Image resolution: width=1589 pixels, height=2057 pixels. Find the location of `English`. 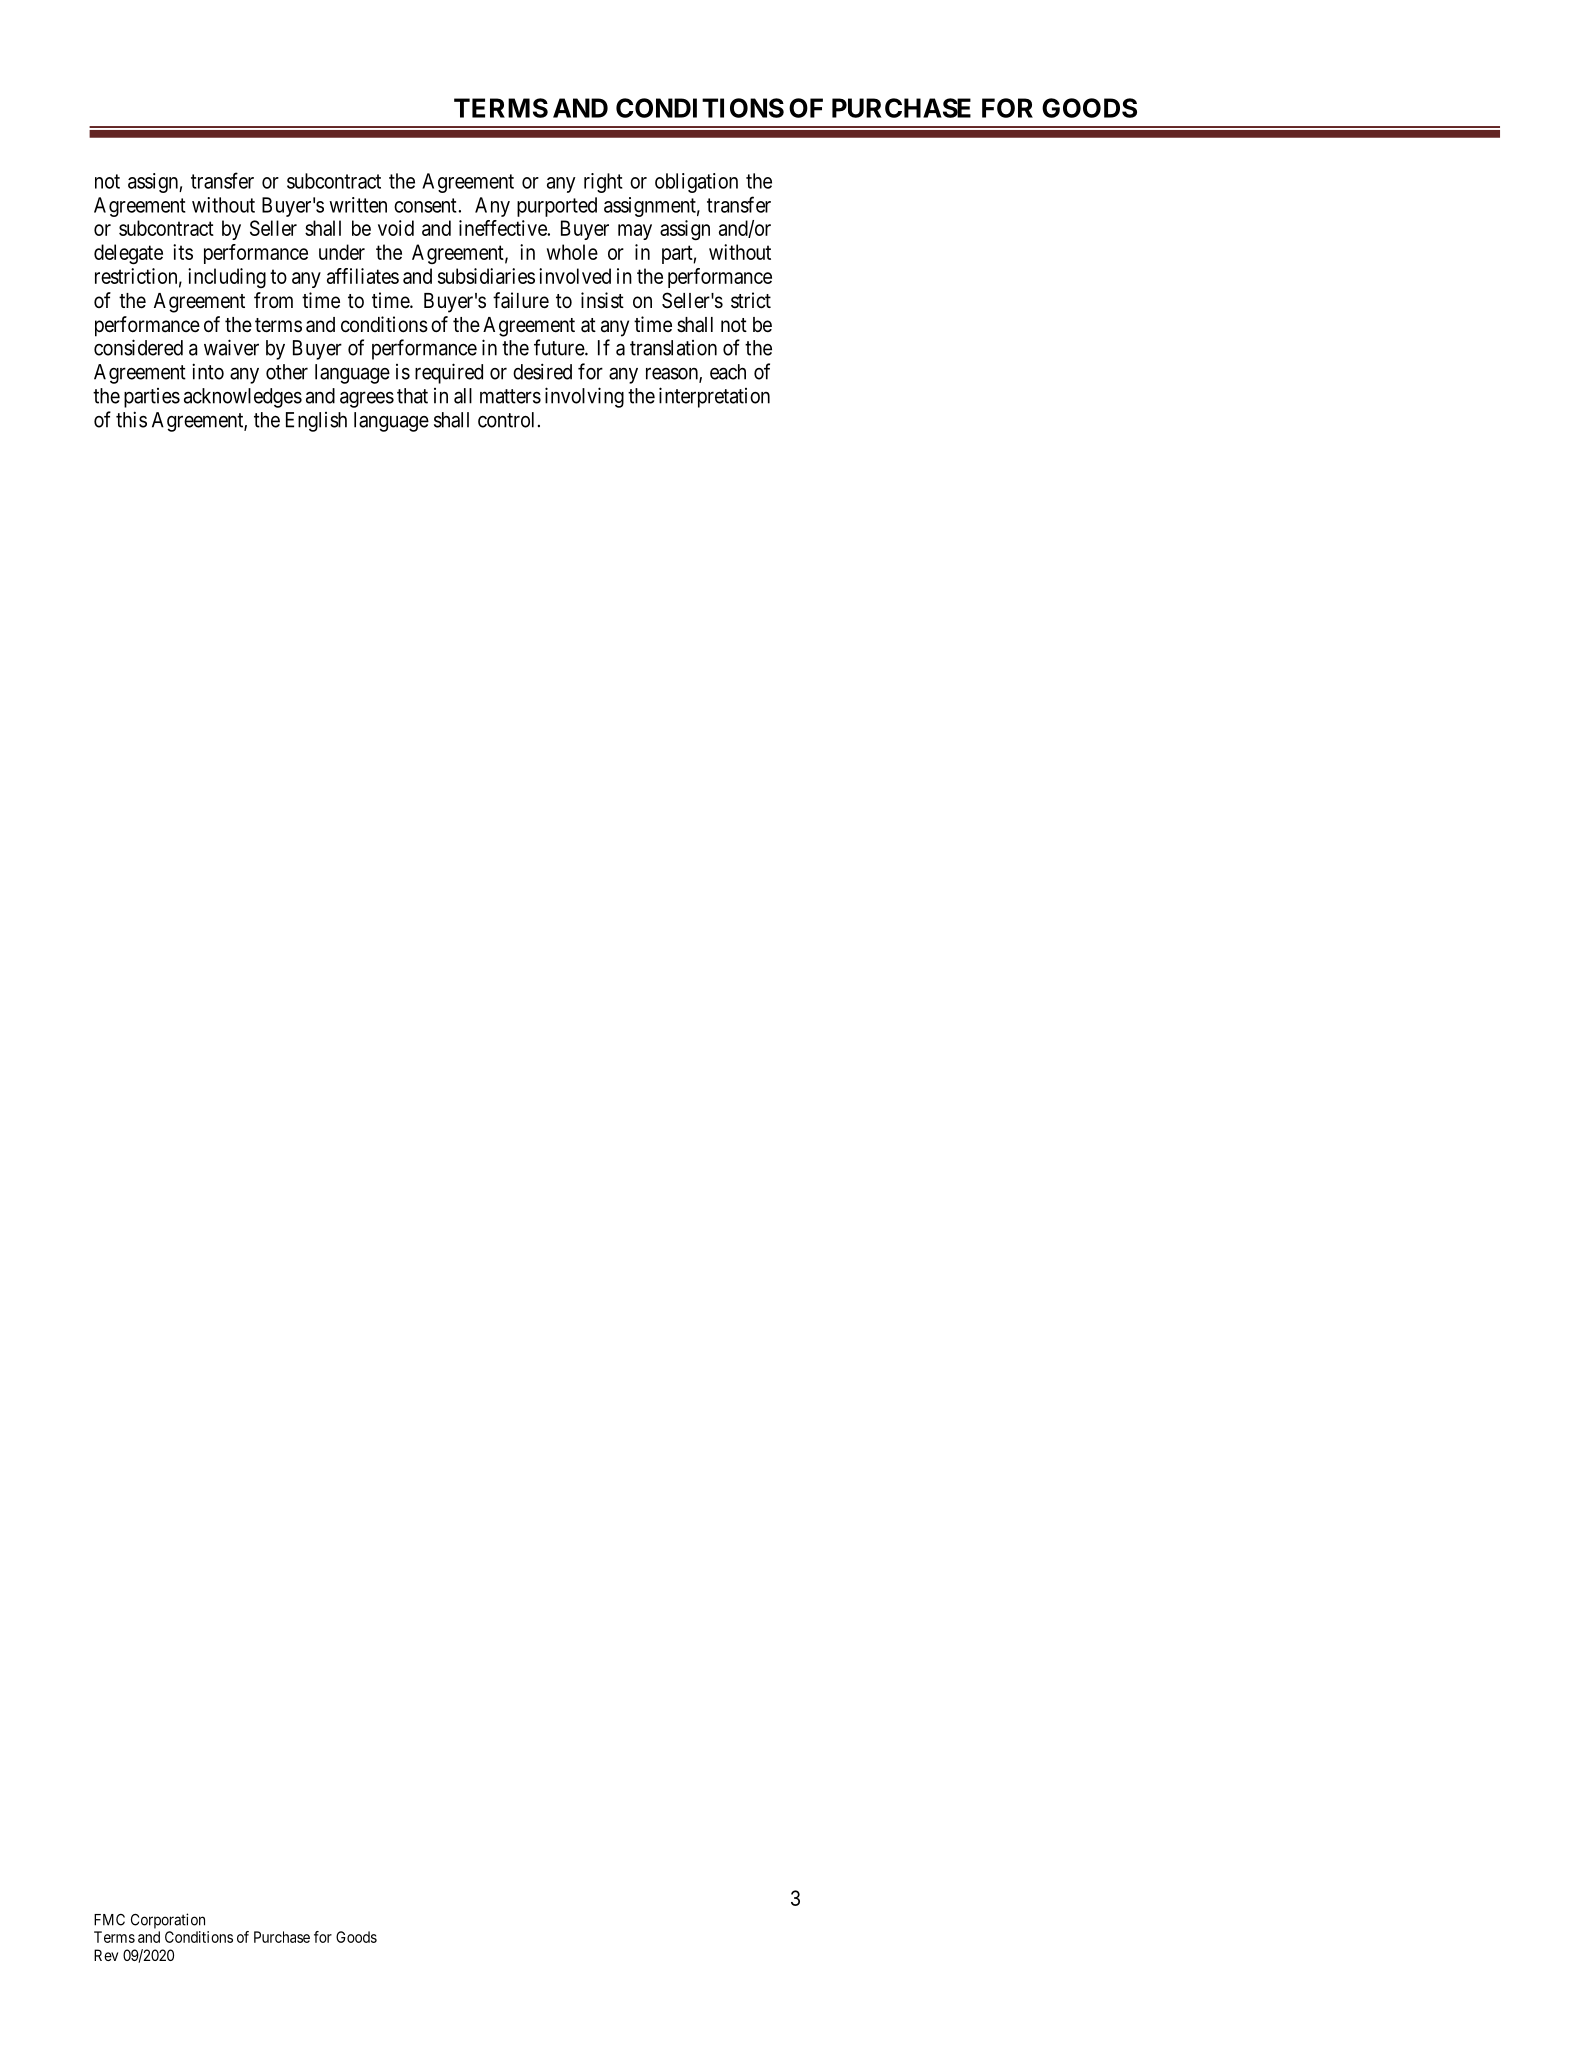

English is located at coordinates (316, 422).
